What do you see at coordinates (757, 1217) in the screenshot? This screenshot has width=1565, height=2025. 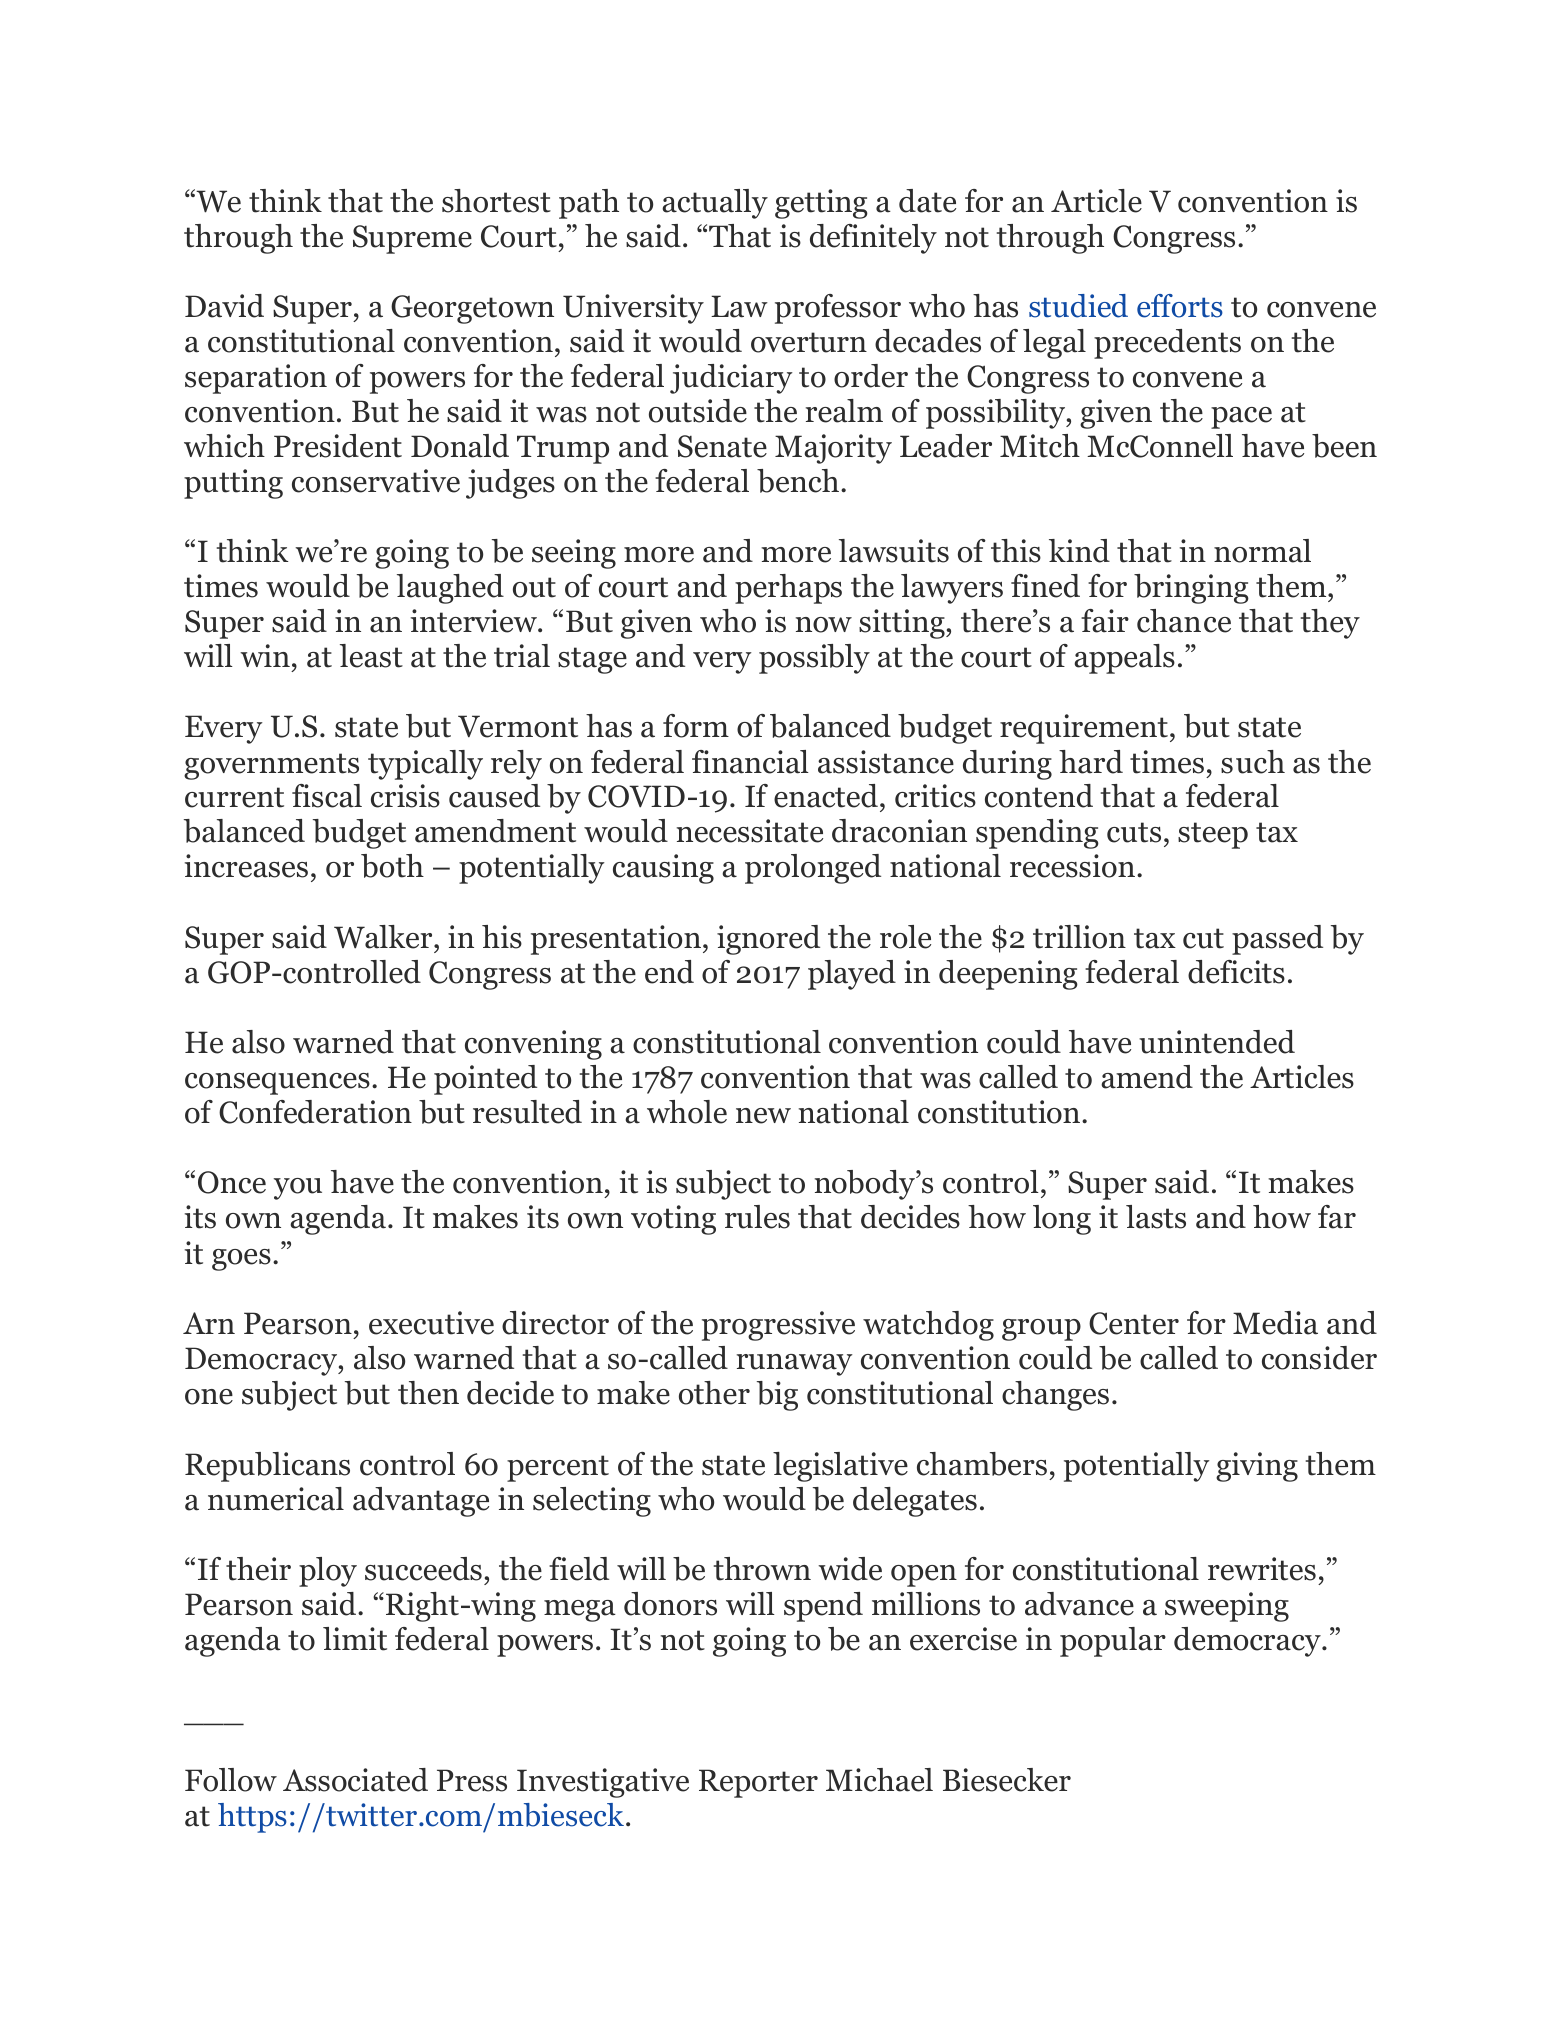 I see `rules` at bounding box center [757, 1217].
